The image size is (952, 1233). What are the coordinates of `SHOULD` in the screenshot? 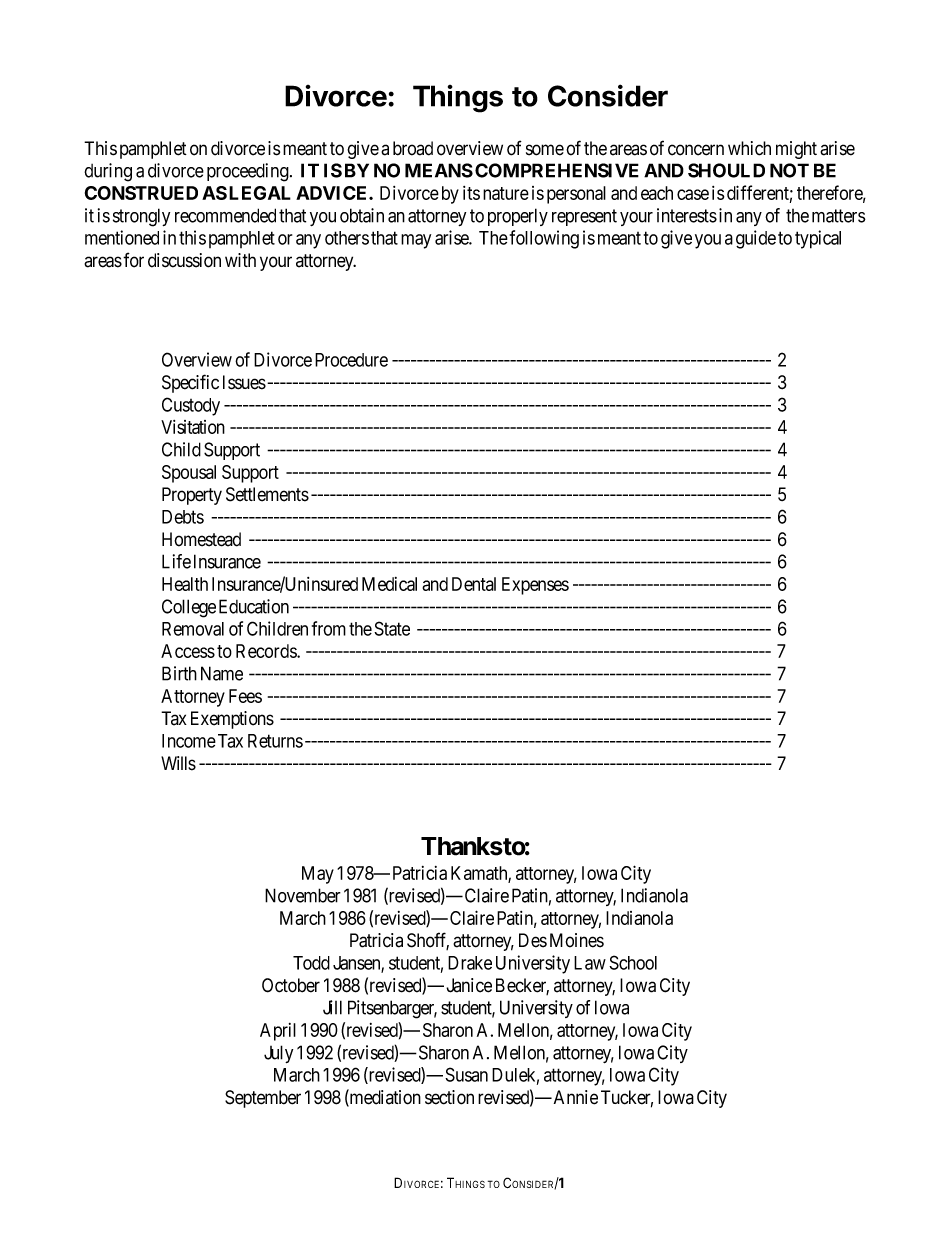 It's located at (726, 170).
